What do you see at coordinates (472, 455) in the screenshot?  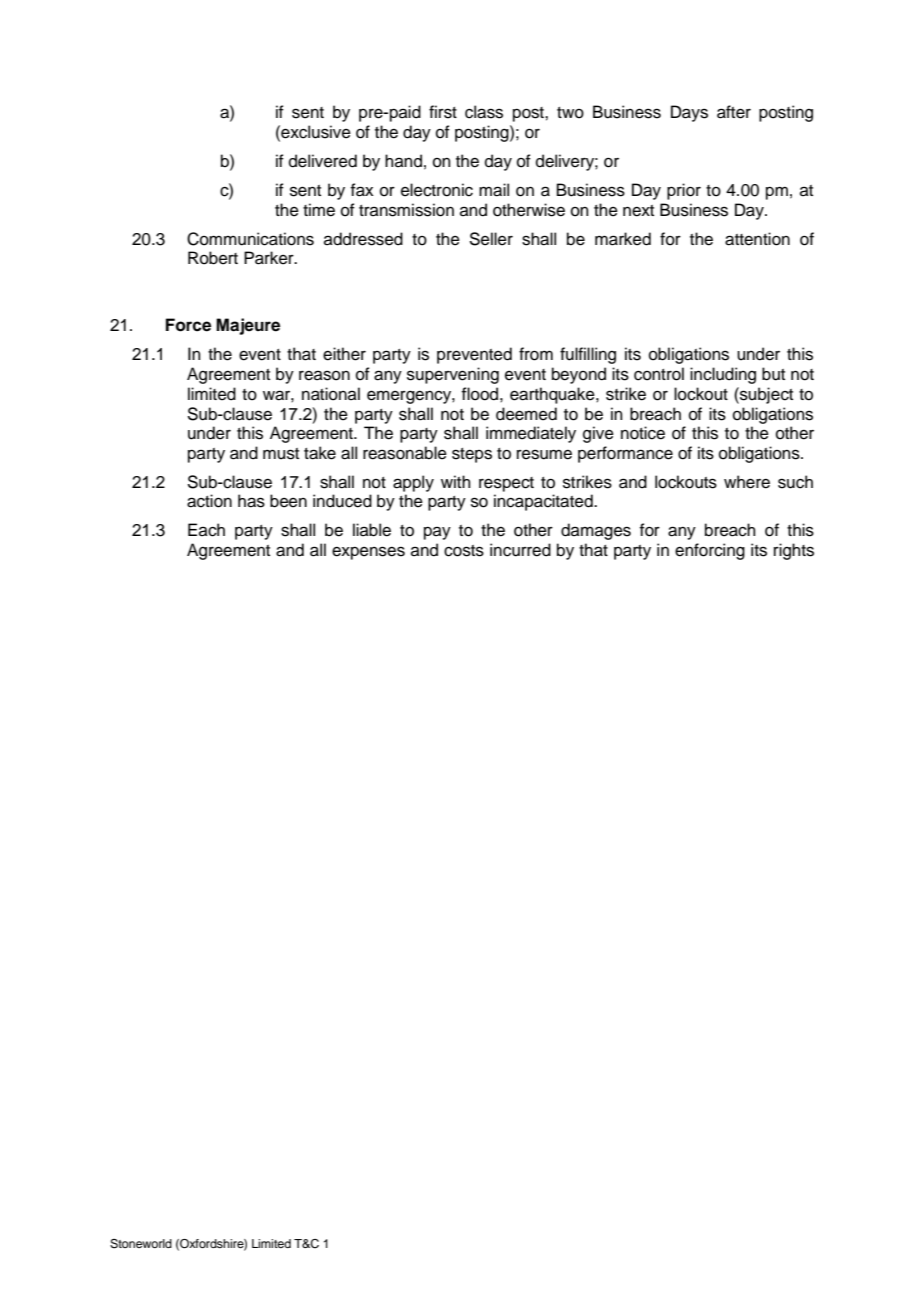 I see `steps` at bounding box center [472, 455].
